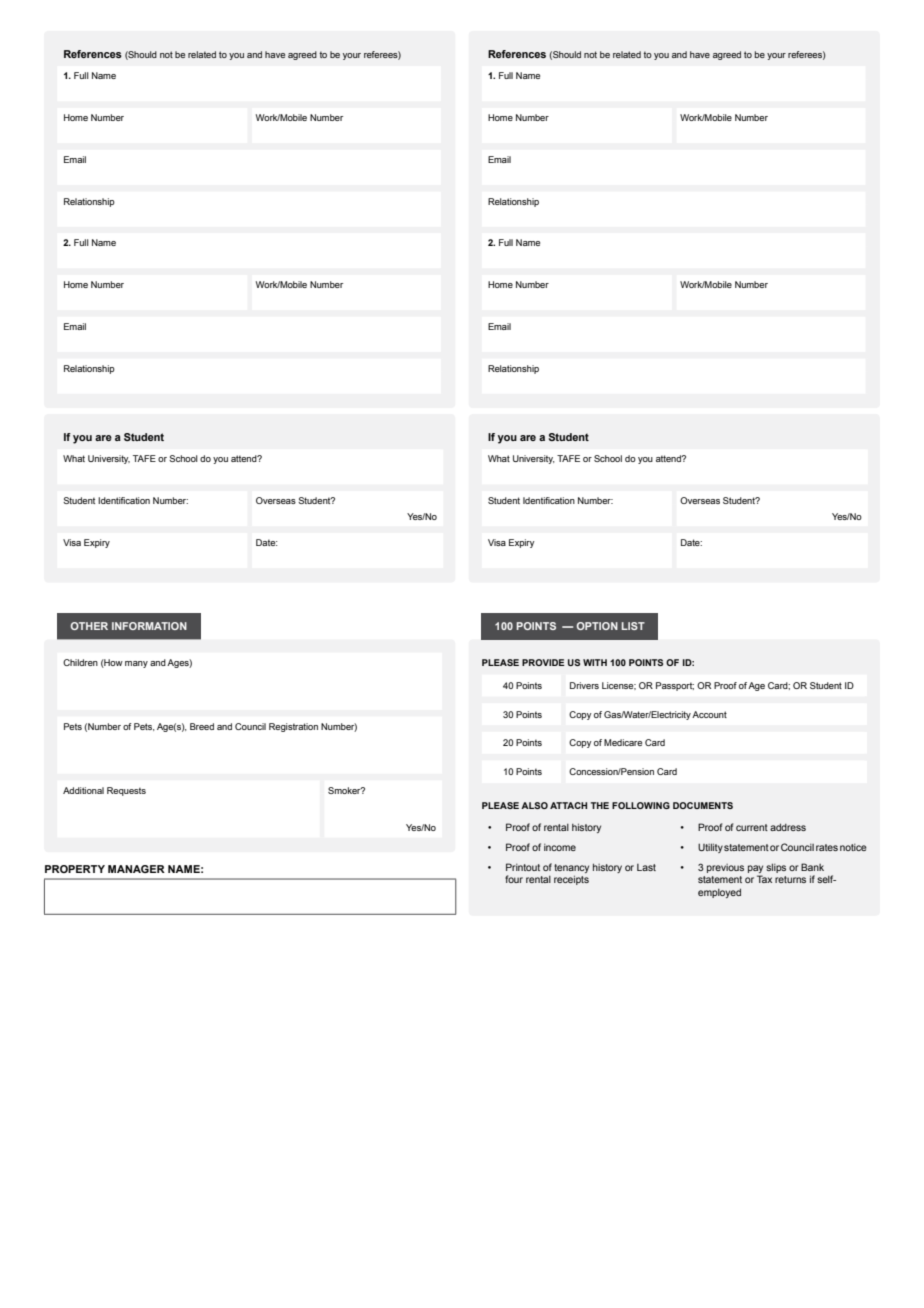 The image size is (924, 1308). What do you see at coordinates (703, 805) in the screenshot?
I see `DOCUMENTS` at bounding box center [703, 805].
